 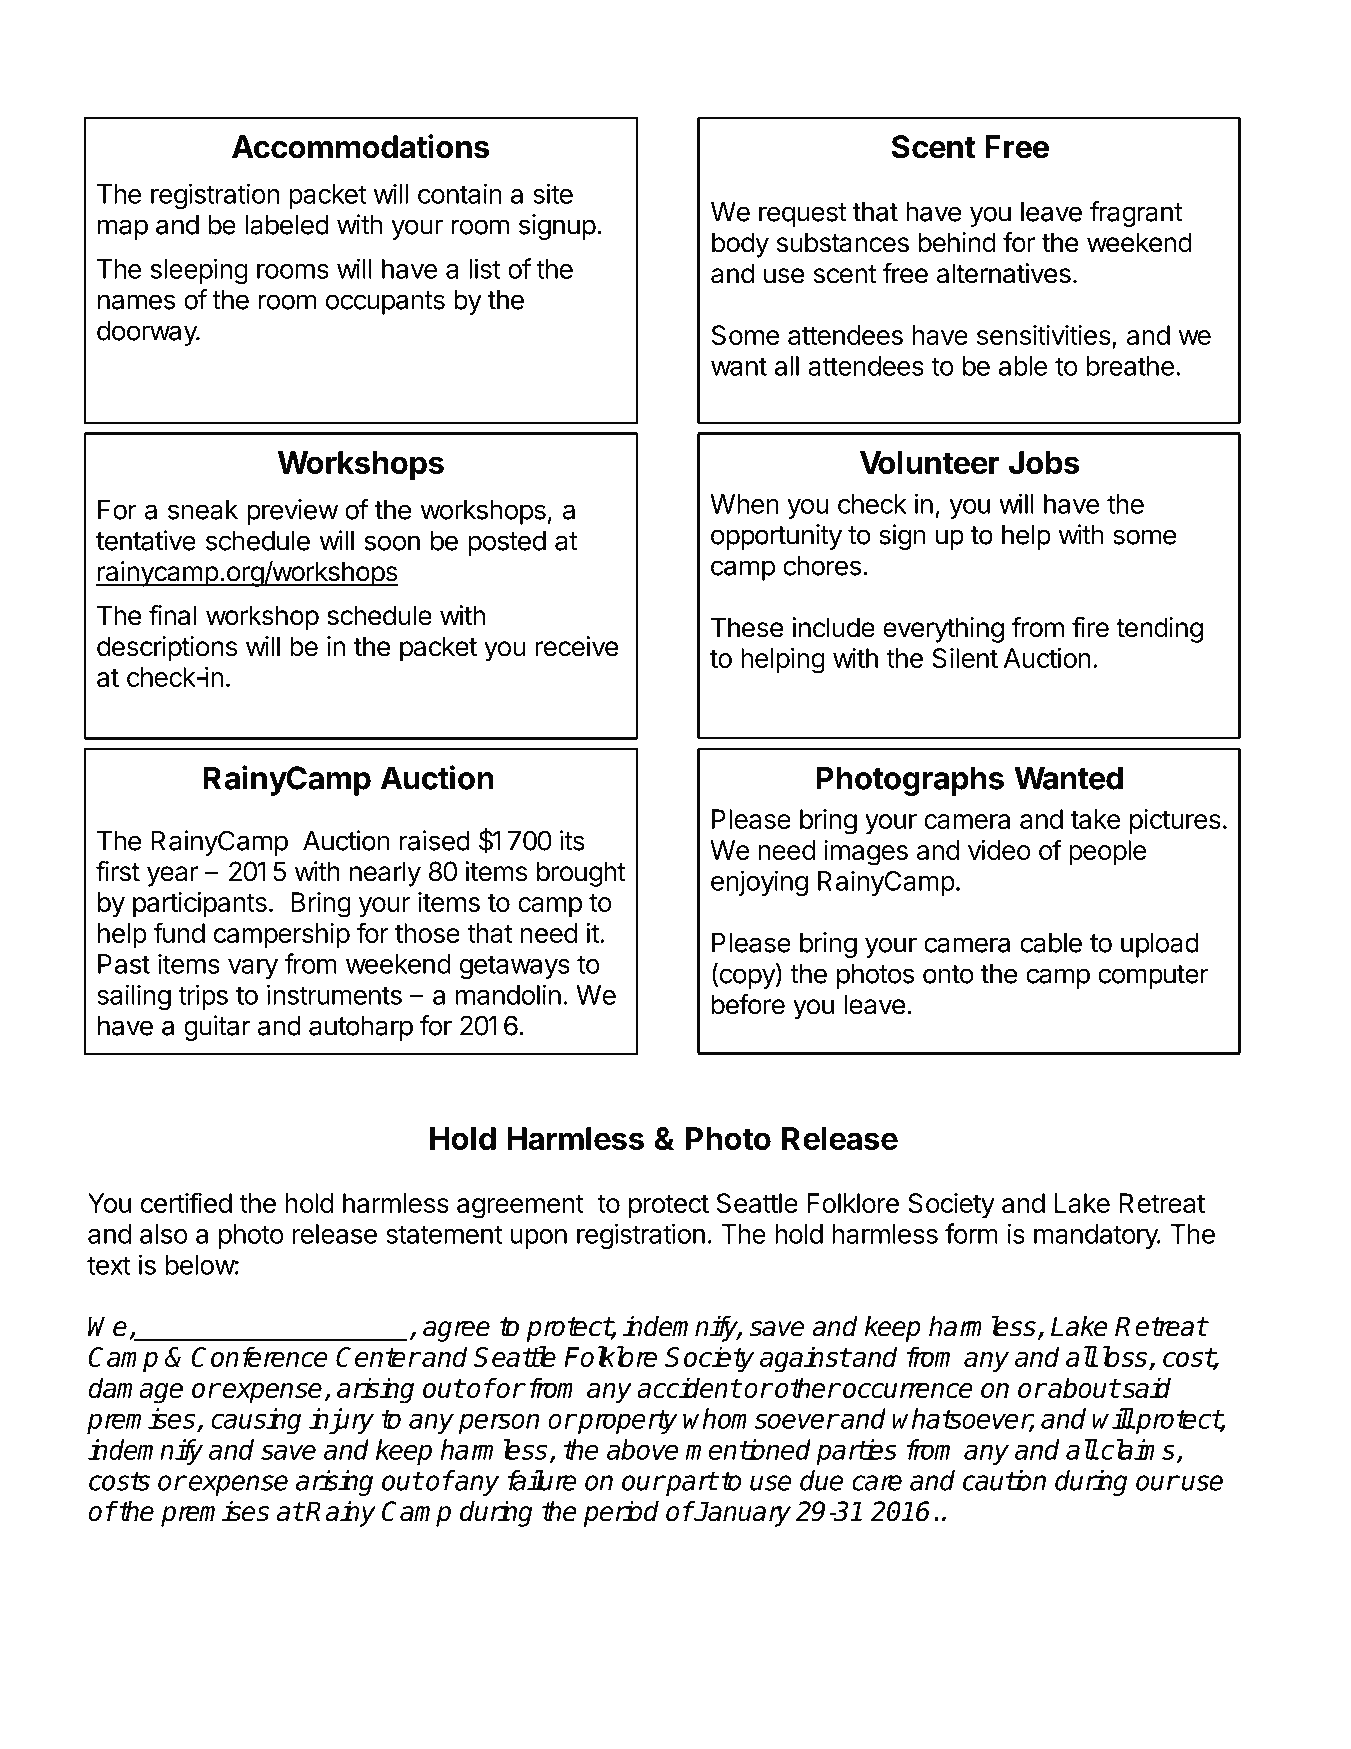 What do you see at coordinates (1136, 214) in the screenshot?
I see `fragrant` at bounding box center [1136, 214].
